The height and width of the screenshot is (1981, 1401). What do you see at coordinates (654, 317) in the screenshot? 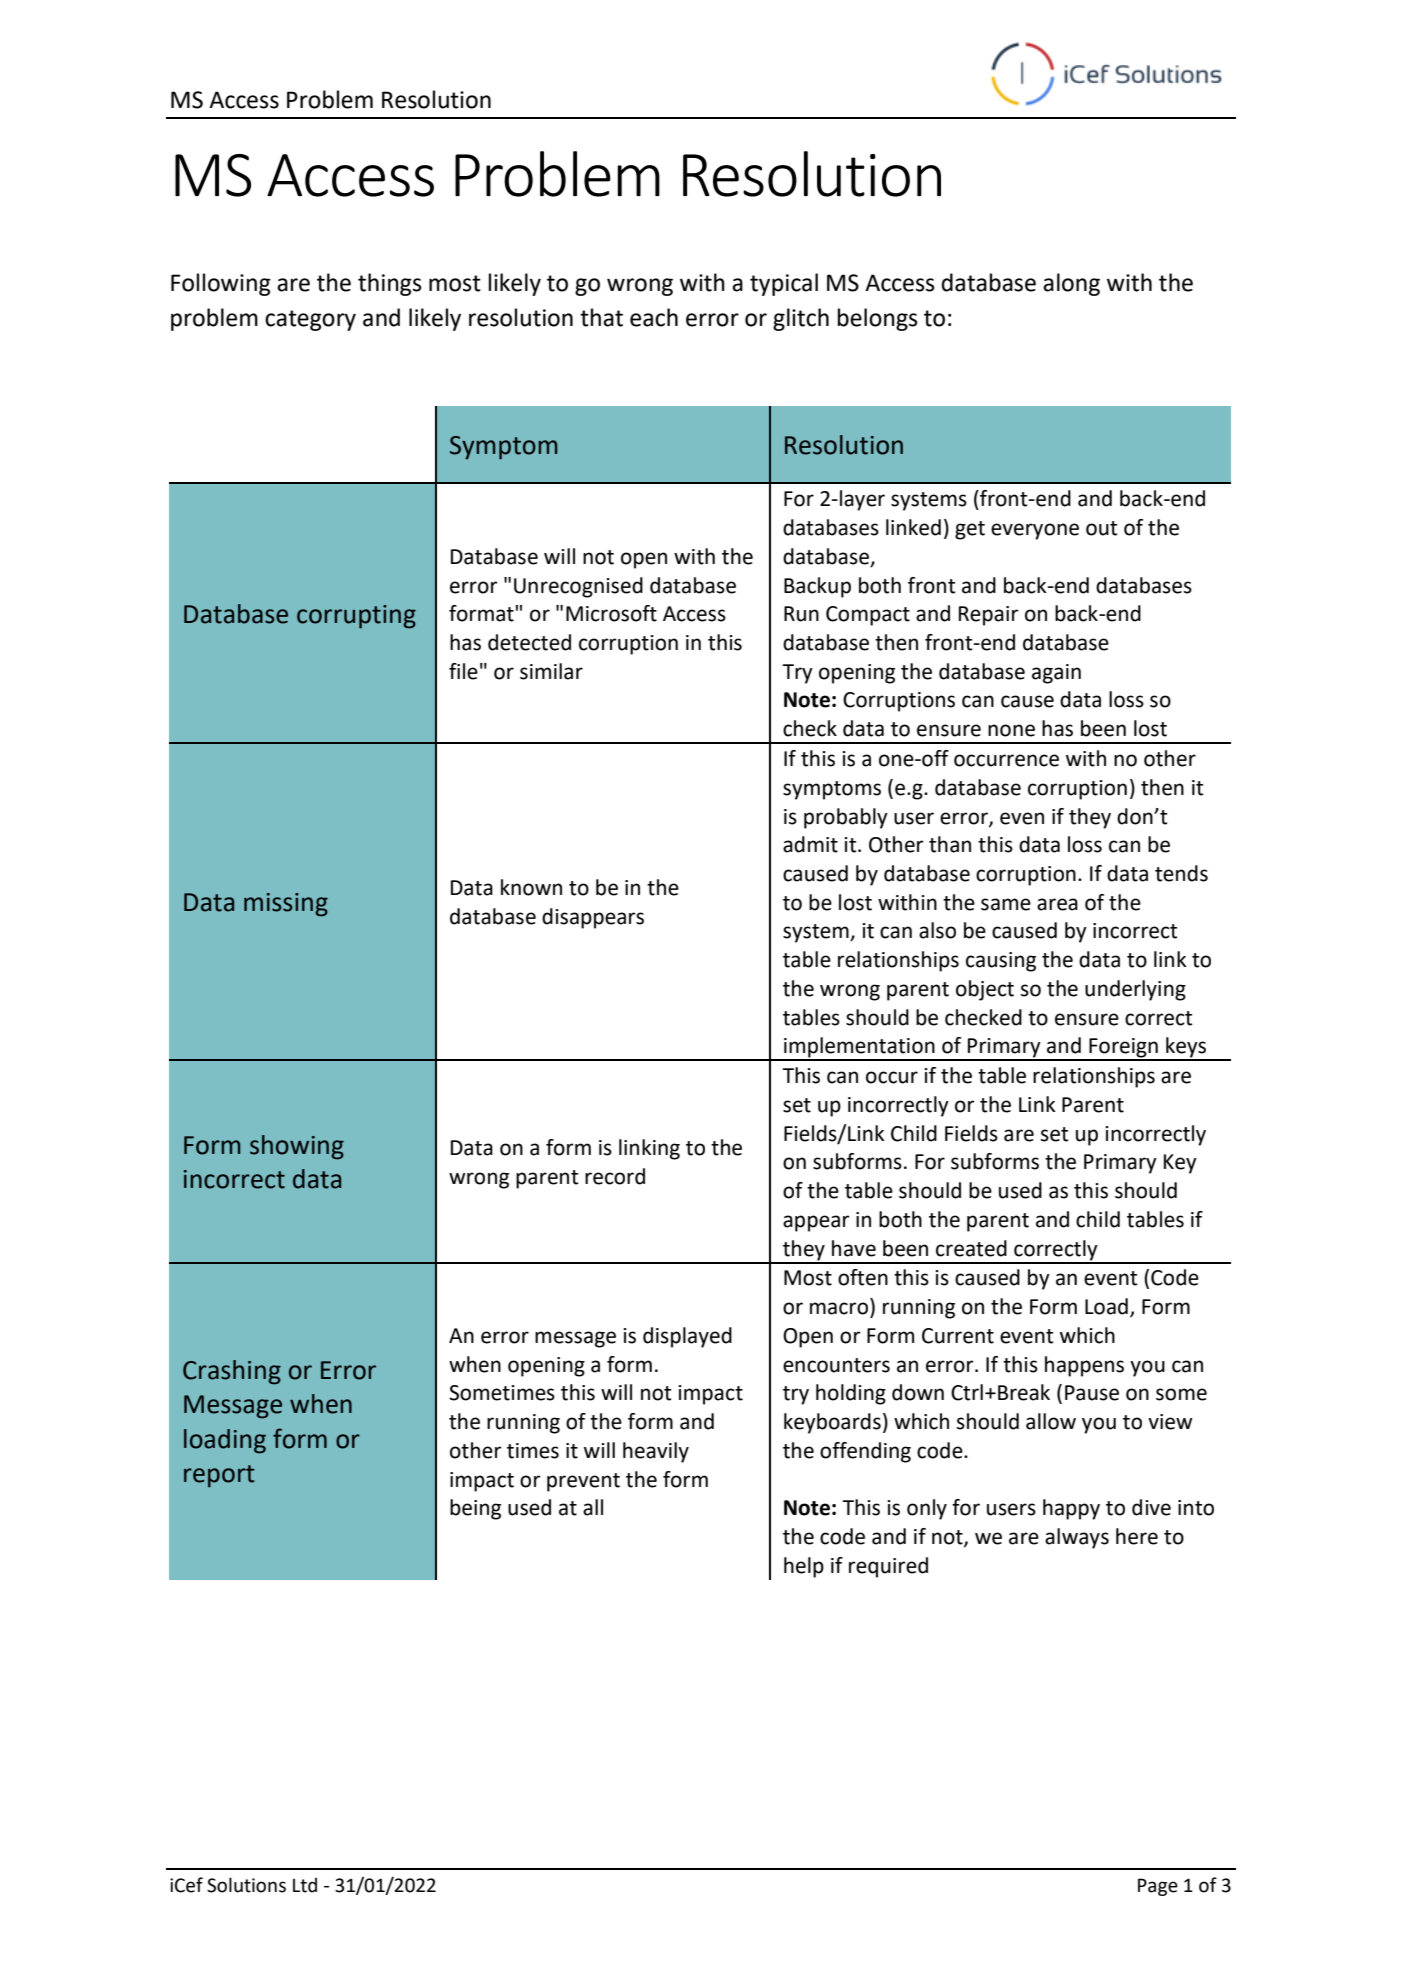
I see `each` at bounding box center [654, 317].
